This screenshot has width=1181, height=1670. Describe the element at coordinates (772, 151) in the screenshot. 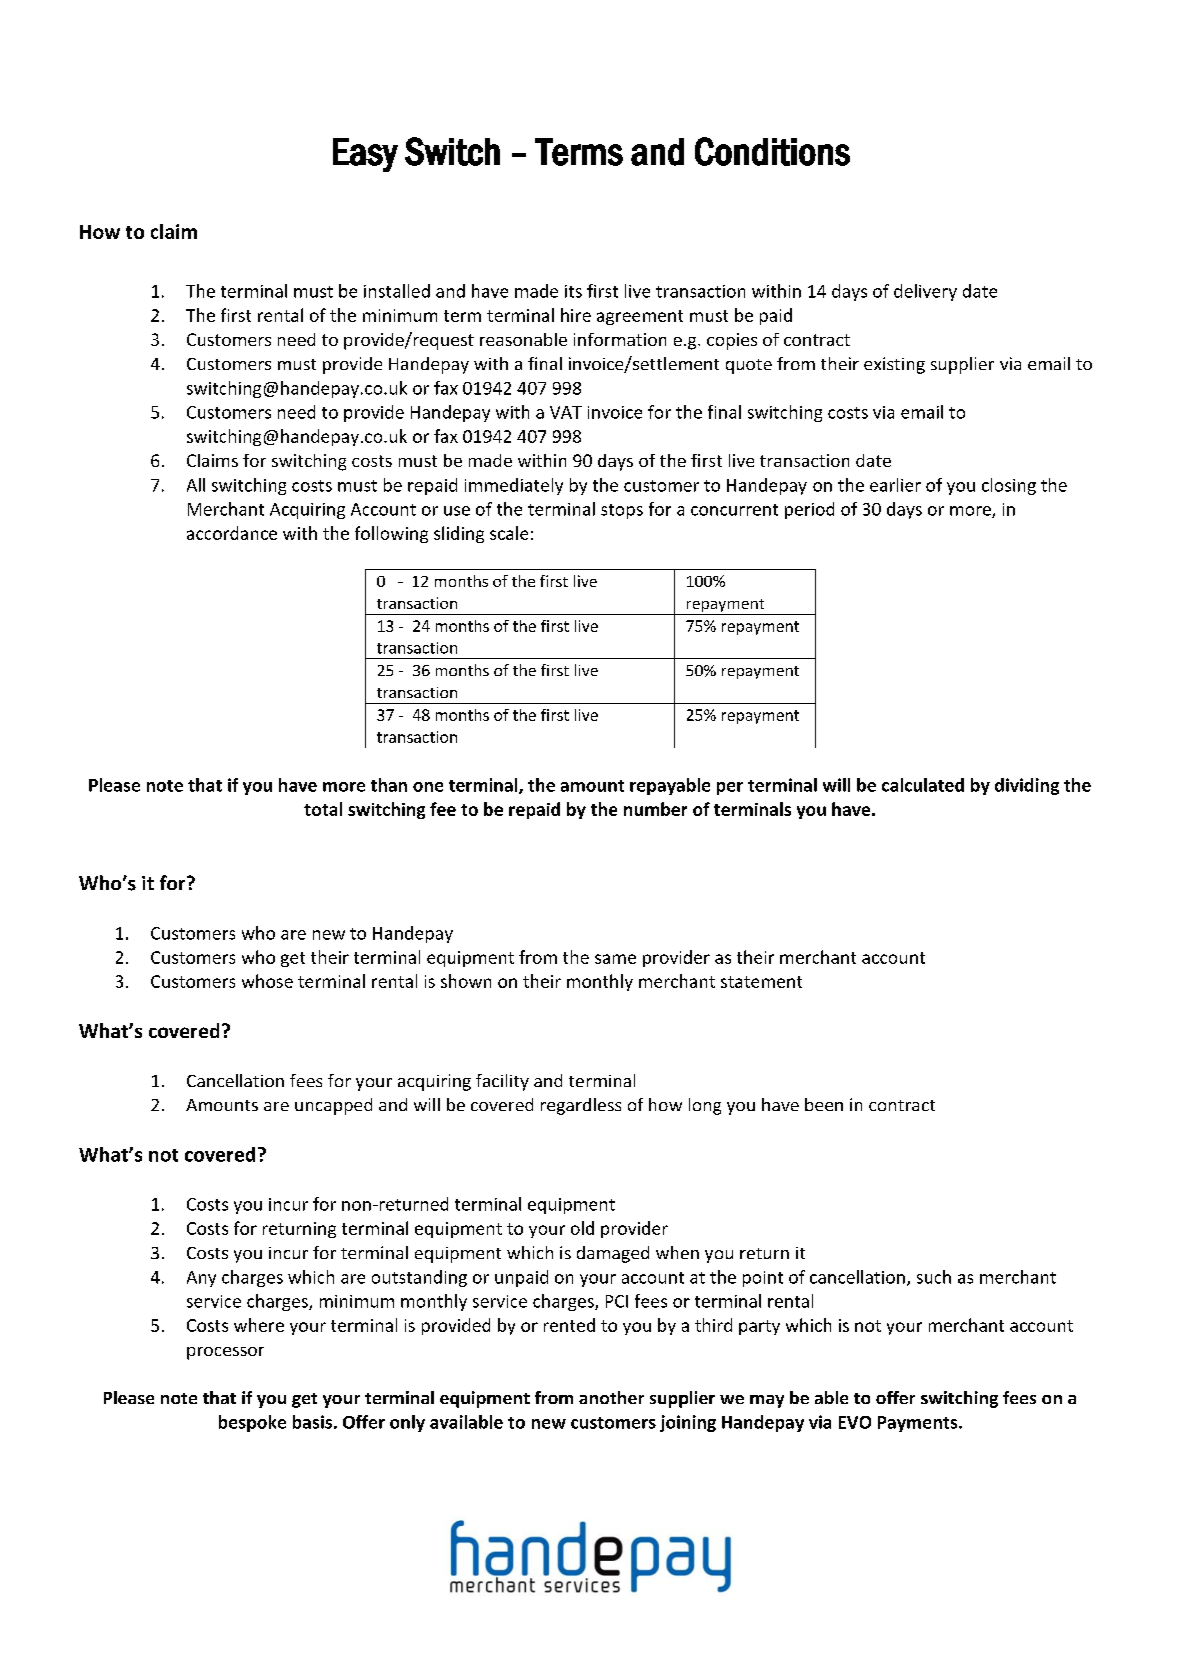

I see `Conditions` at that location.
